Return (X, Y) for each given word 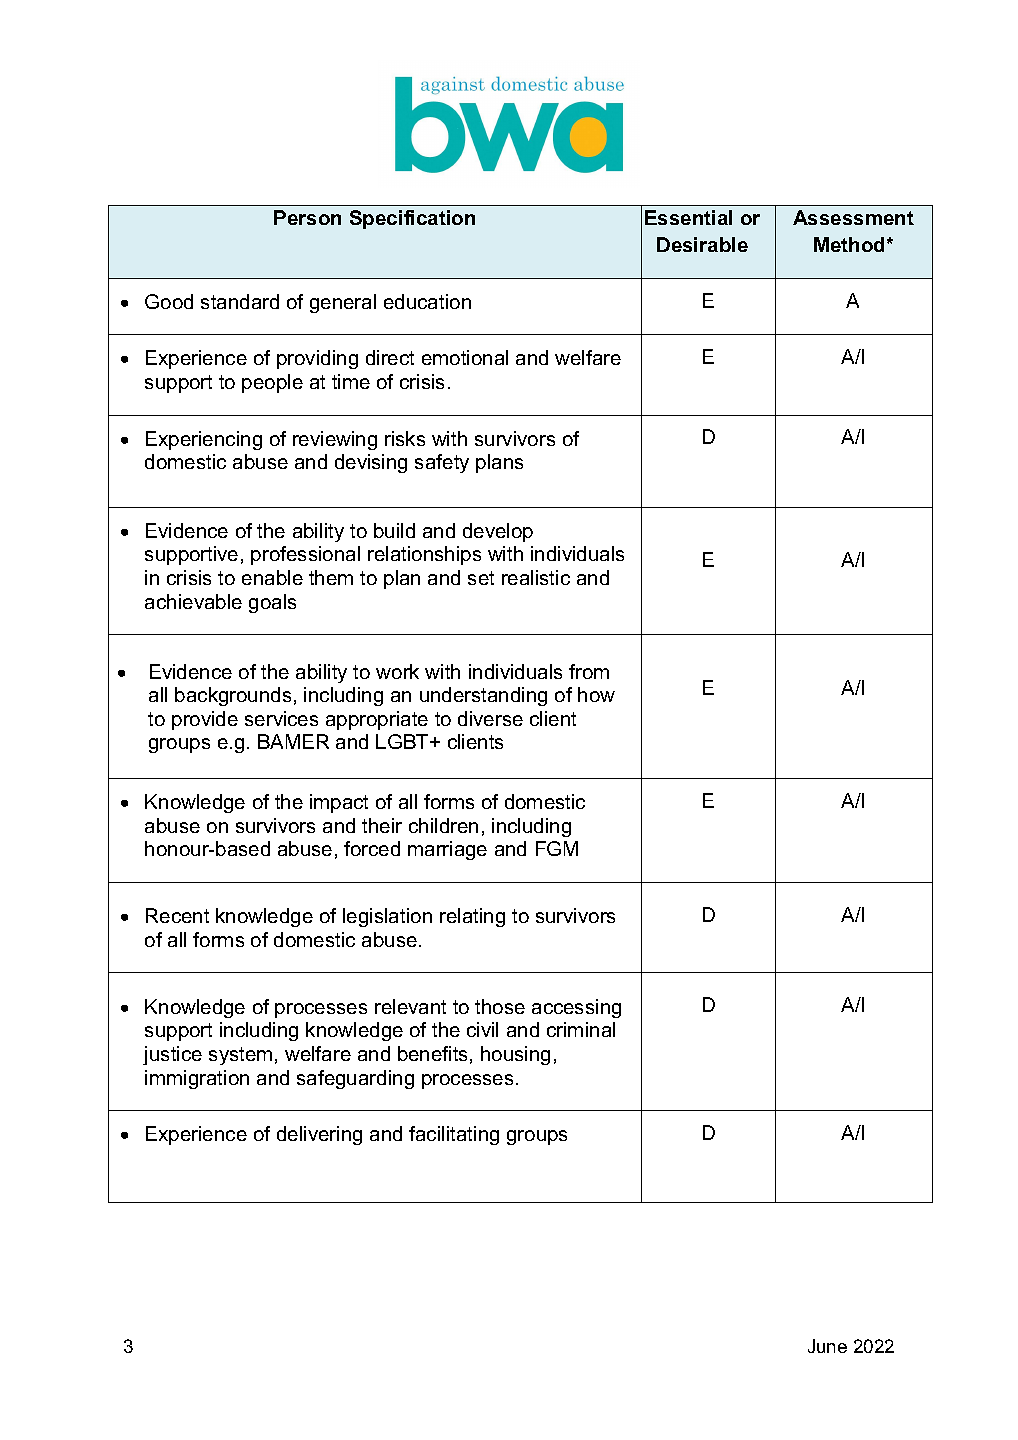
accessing (576, 1008)
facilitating (454, 1135)
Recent (177, 915)
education (427, 301)
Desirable (702, 244)
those (500, 1006)
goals (272, 603)
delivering (319, 1135)
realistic (536, 577)
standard (240, 301)
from (589, 671)
